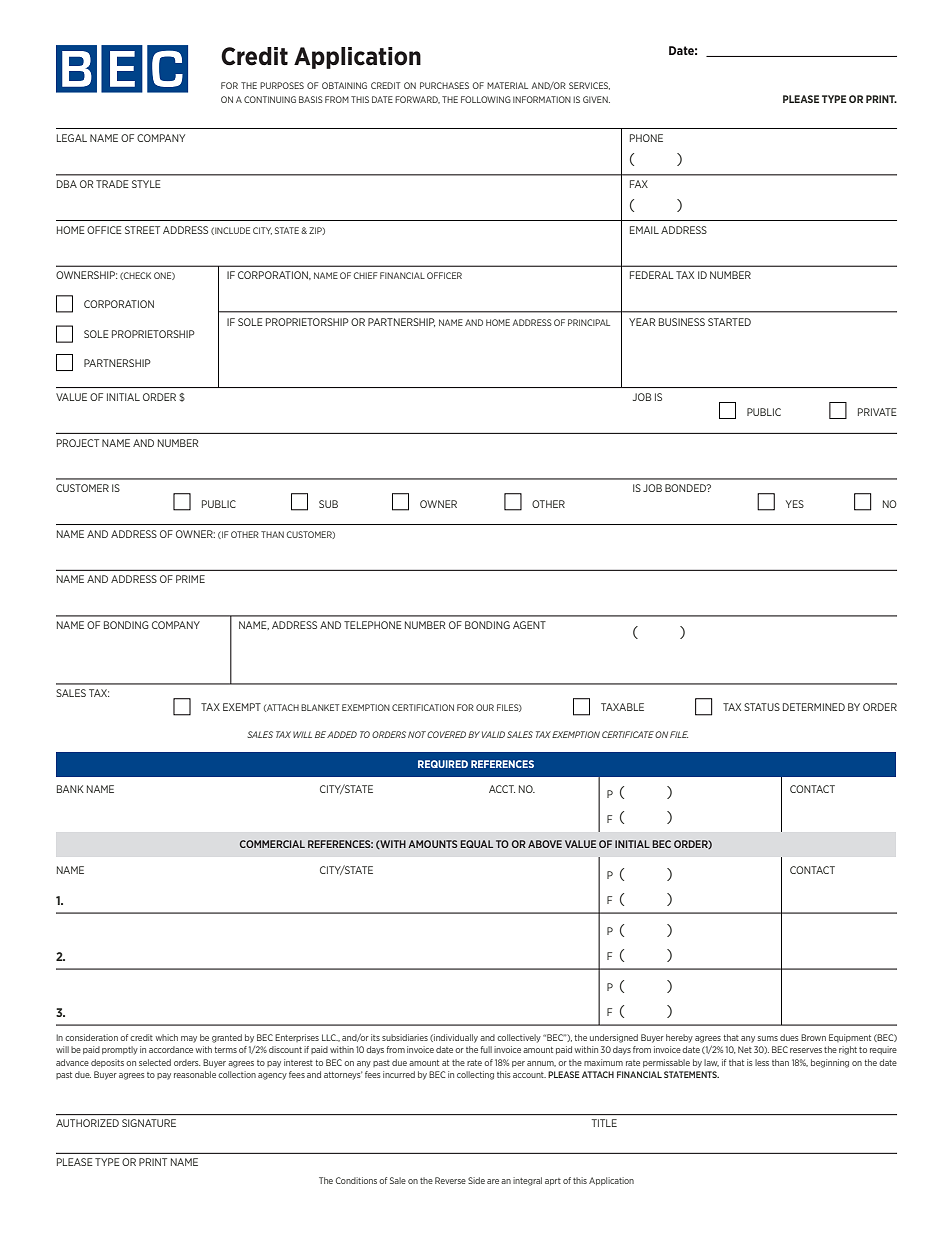 This page has width=952, height=1233. I want to click on Reverse, so click(450, 1180).
